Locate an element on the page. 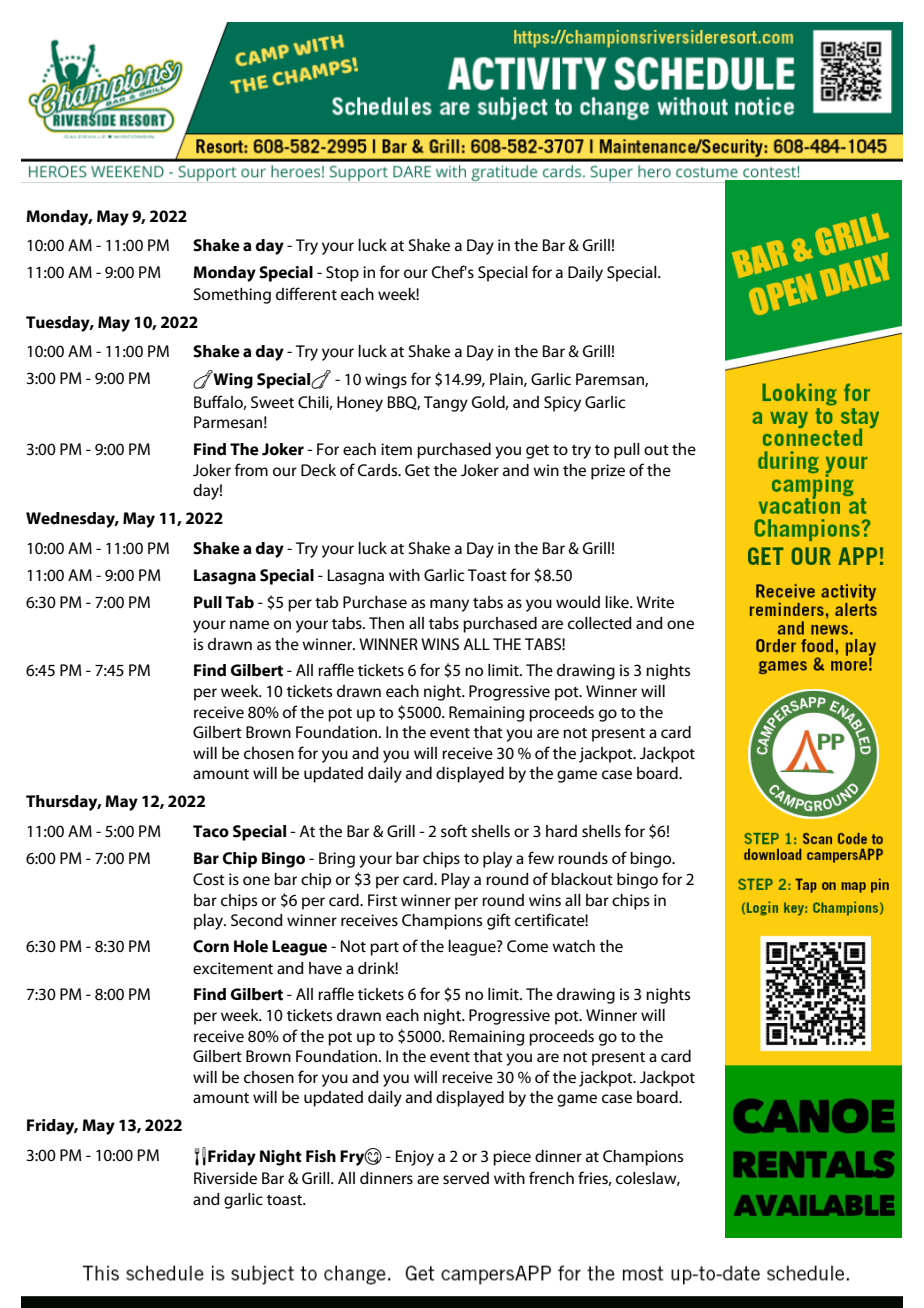  Riverside is located at coordinates (225, 1178).
